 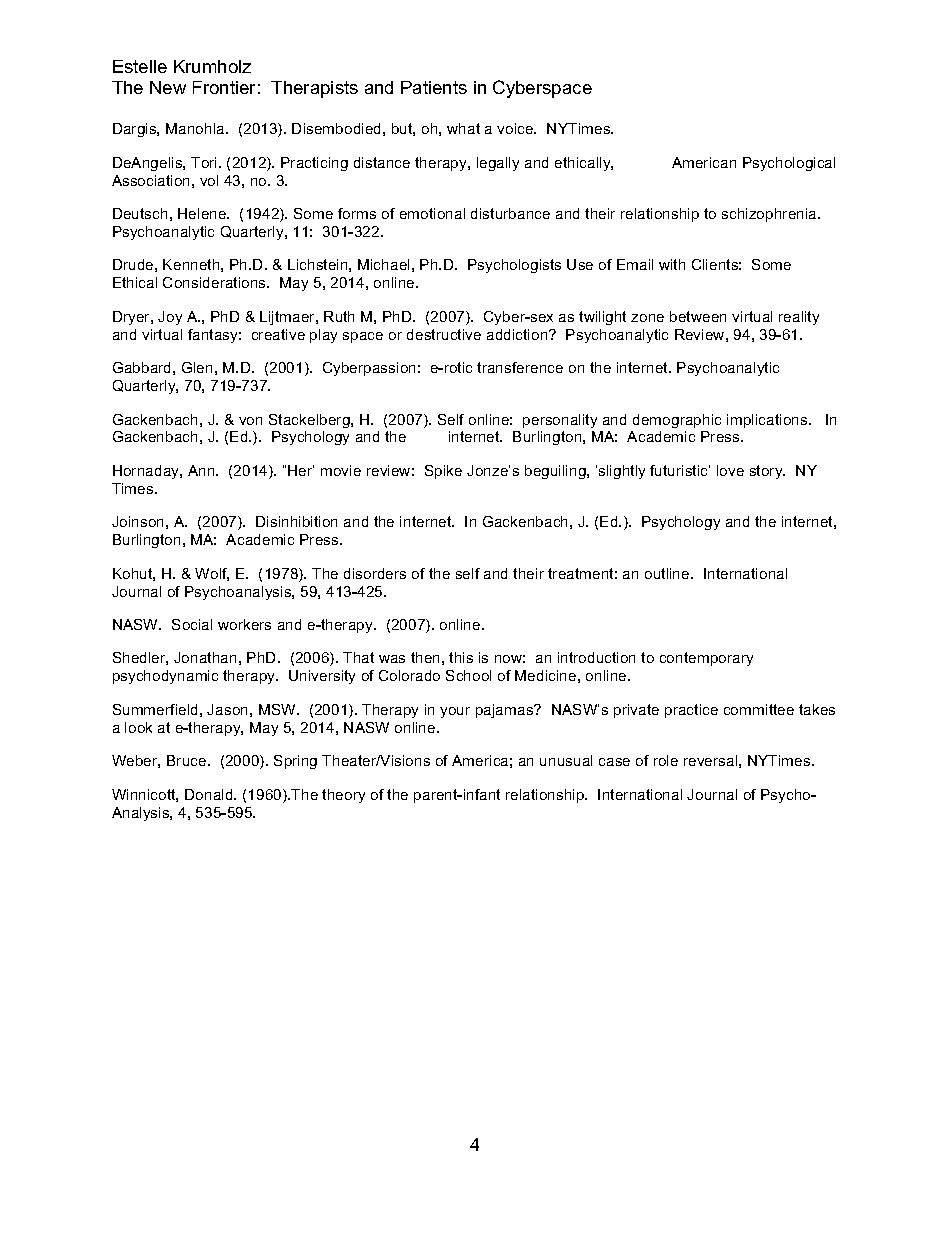 I want to click on New, so click(x=168, y=87).
